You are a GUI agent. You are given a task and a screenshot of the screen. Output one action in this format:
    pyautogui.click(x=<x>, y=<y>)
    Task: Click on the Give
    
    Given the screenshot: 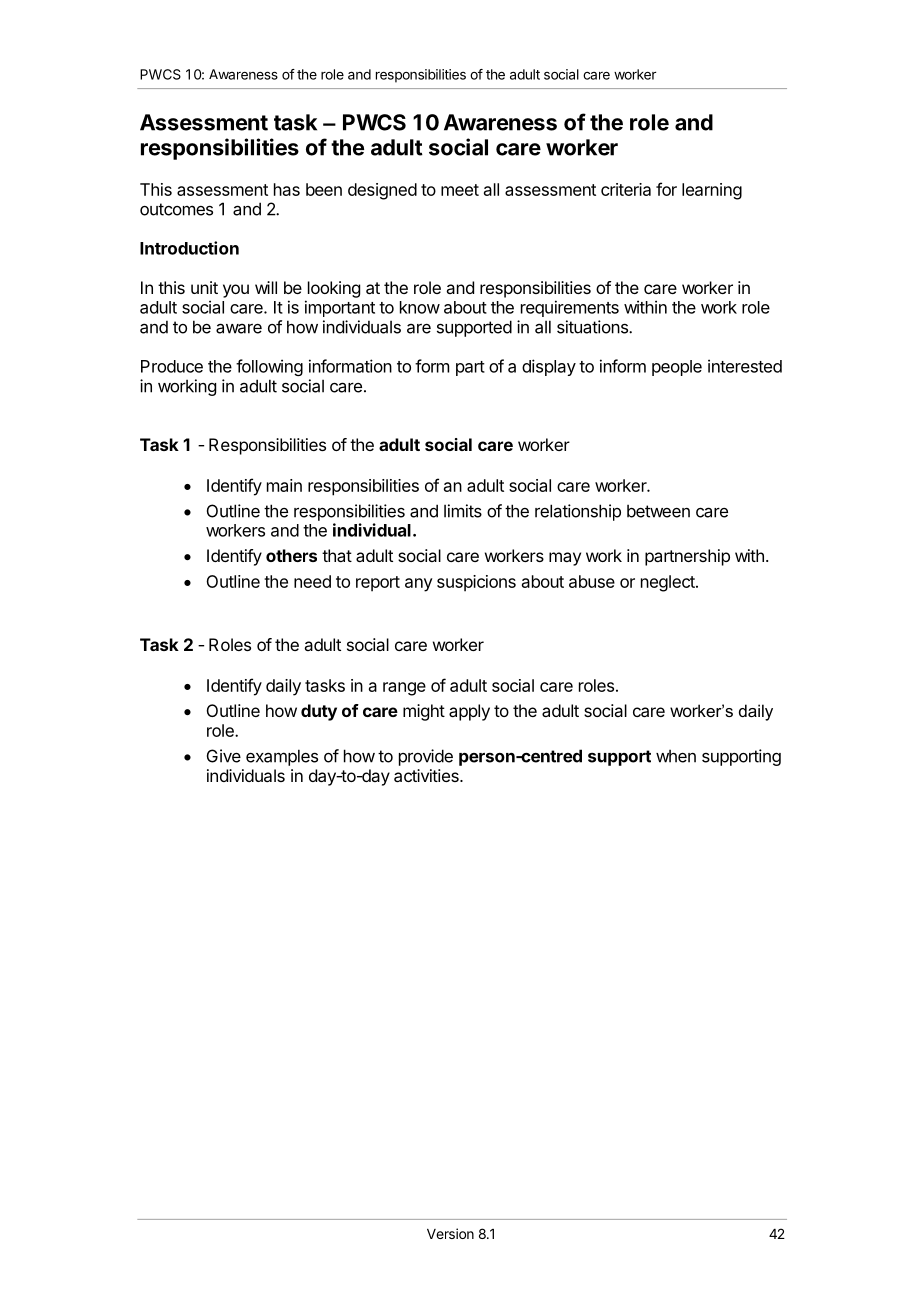 What is the action you would take?
    pyautogui.click(x=224, y=756)
